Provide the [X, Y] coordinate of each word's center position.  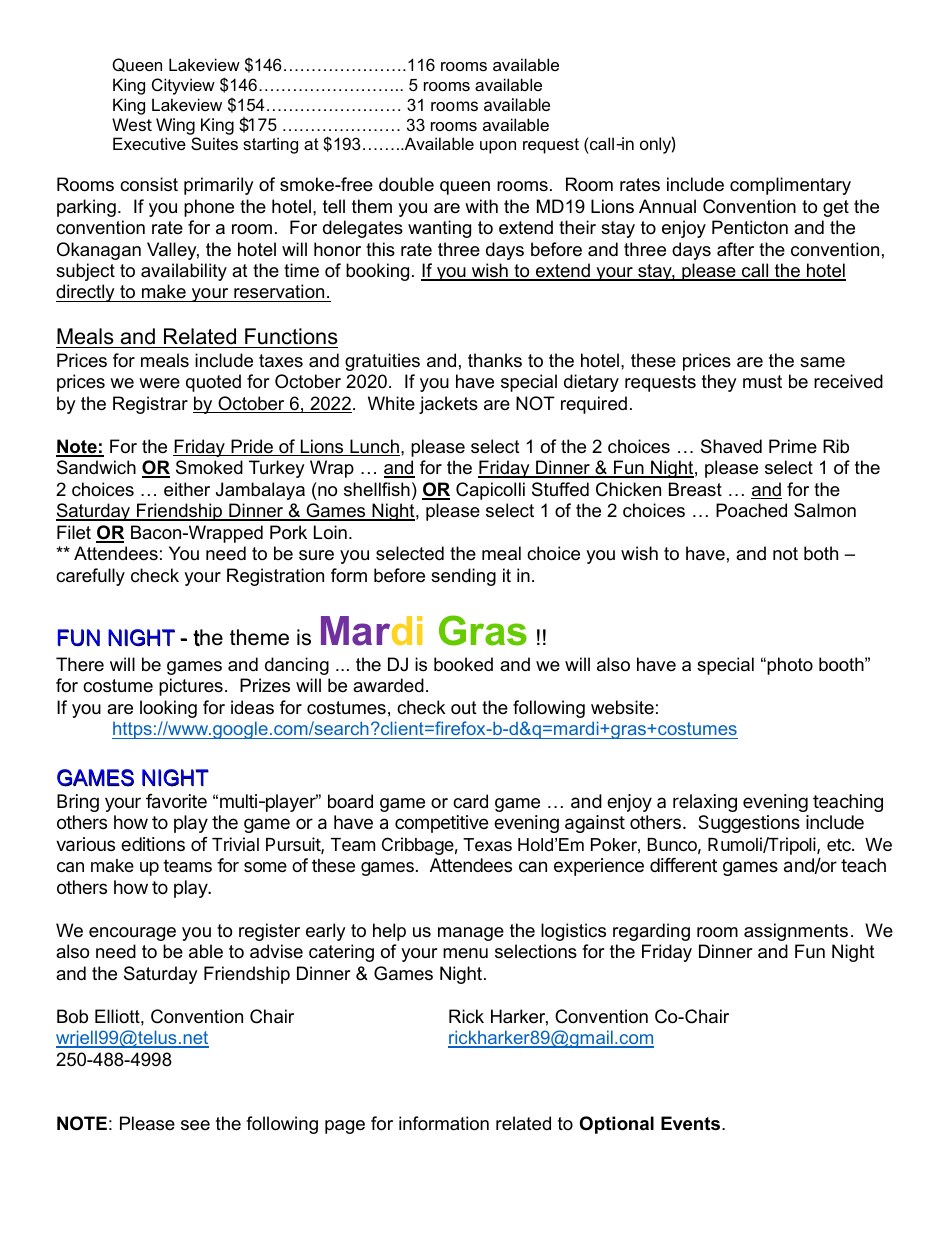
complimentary [790, 186]
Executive [149, 143]
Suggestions [749, 824]
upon [498, 147]
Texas [487, 845]
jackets [448, 405]
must [762, 382]
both [821, 553]
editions [153, 844]
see [195, 1125]
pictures [191, 687]
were [159, 383]
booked [463, 664]
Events [692, 1123]
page [345, 1127]
